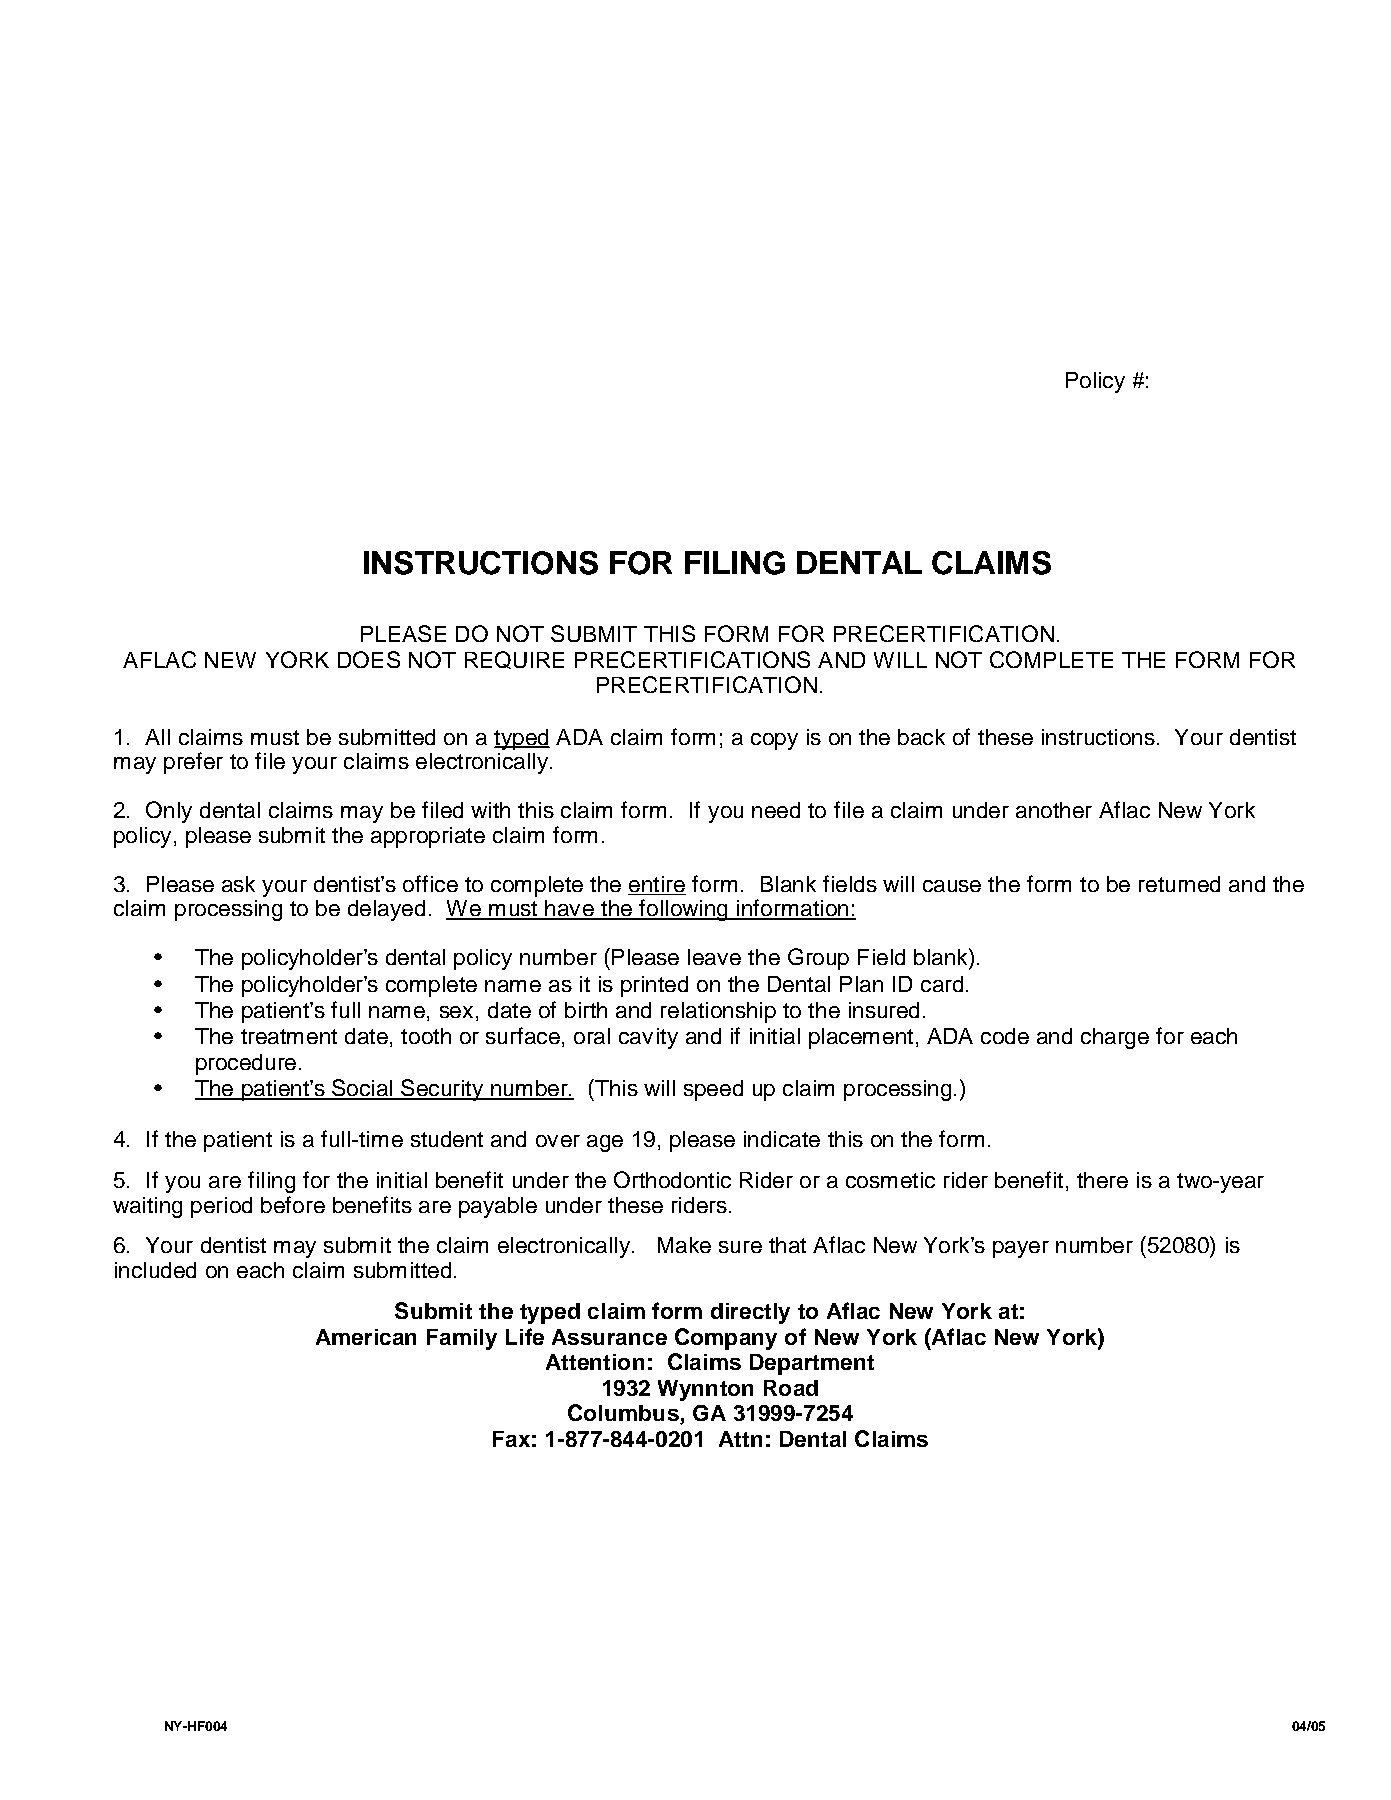  Describe the element at coordinates (514, 660) in the screenshot. I see `REQUIRE` at that location.
